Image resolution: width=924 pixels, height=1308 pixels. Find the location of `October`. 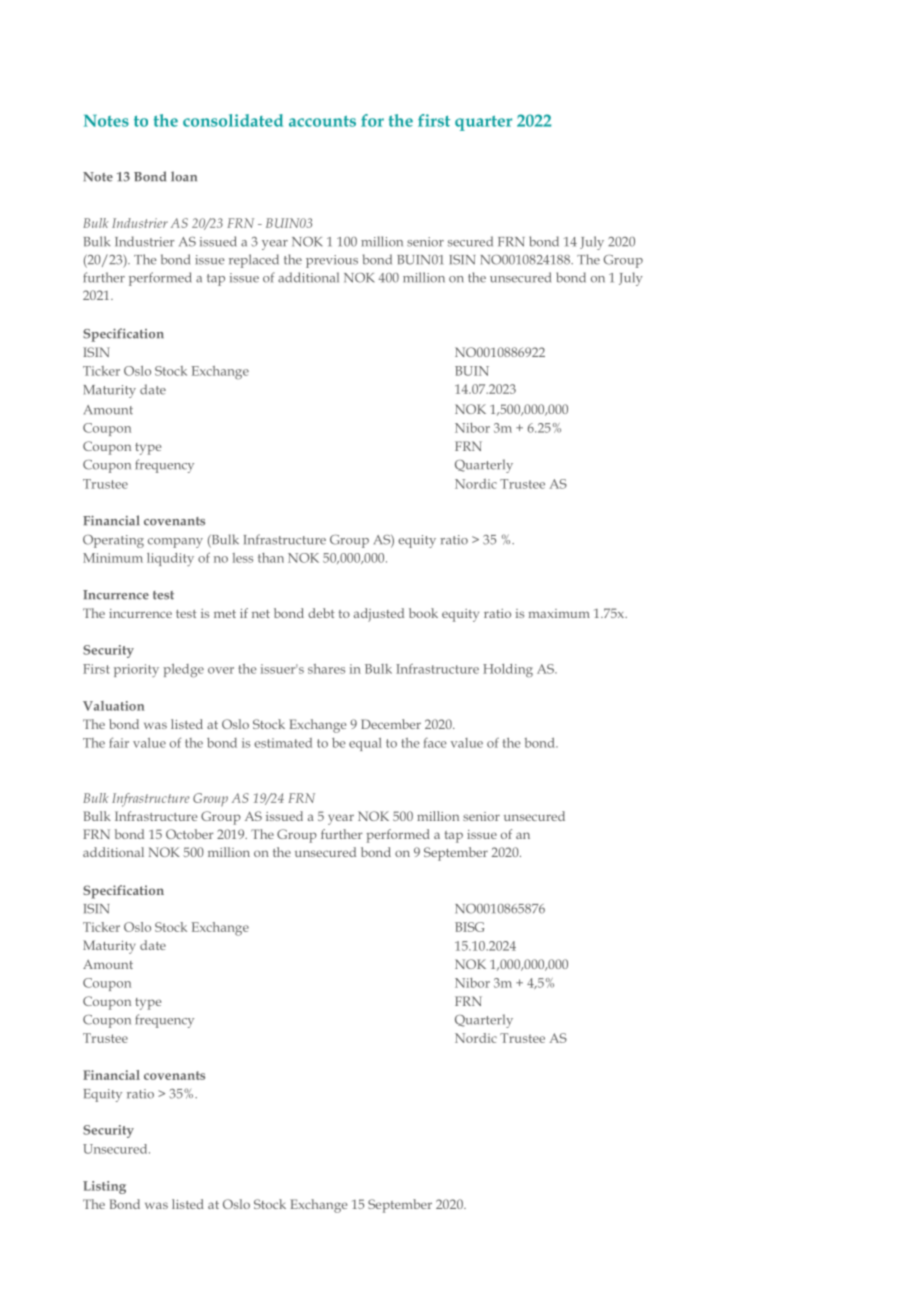

October is located at coordinates (189, 834).
